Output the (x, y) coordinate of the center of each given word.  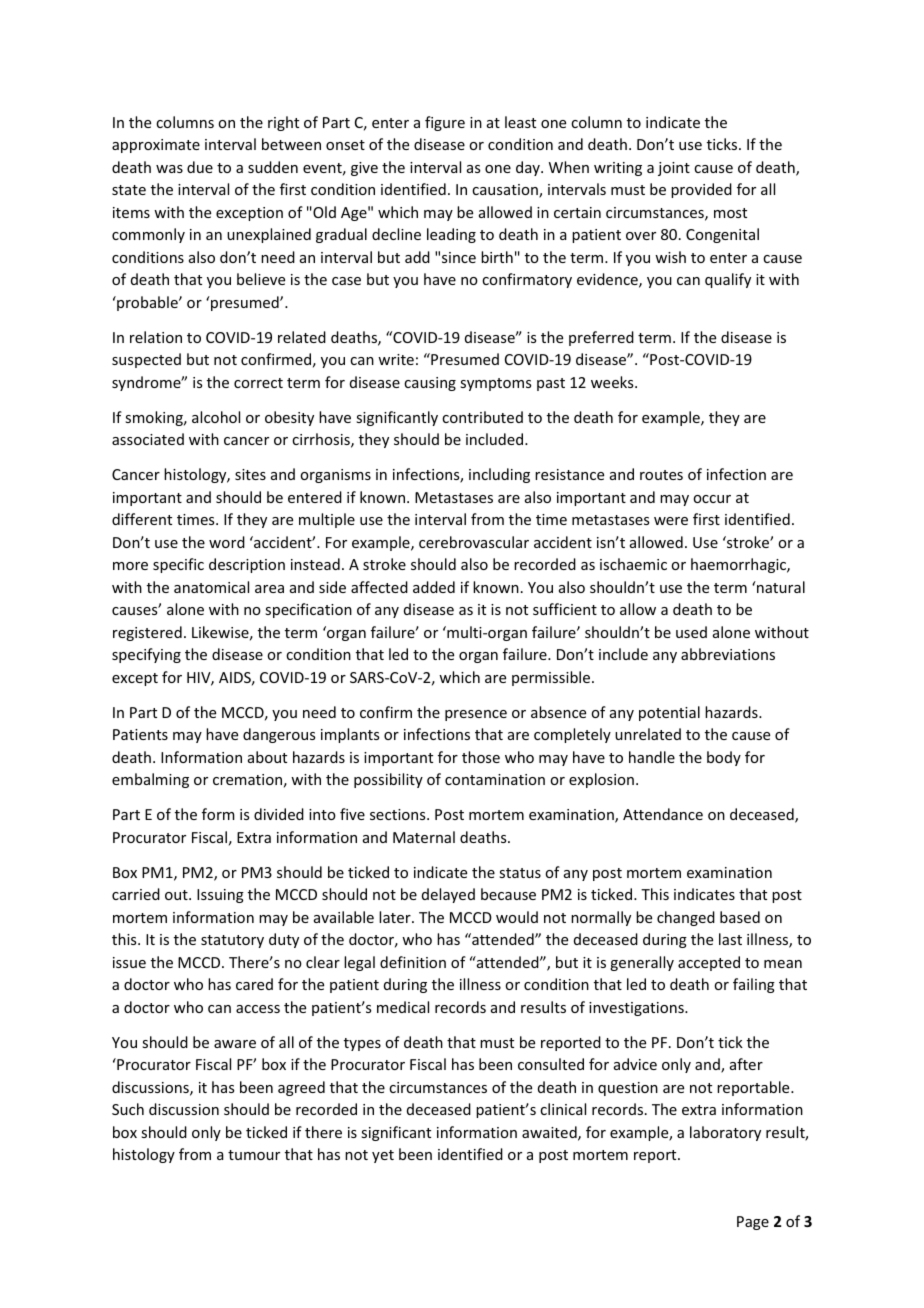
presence (476, 715)
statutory (232, 941)
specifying (146, 655)
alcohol (216, 417)
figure (445, 123)
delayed (448, 895)
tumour (254, 1155)
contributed (482, 417)
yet (383, 1156)
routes (661, 475)
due (200, 167)
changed (686, 918)
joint (674, 169)
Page (753, 1223)
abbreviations (728, 654)
